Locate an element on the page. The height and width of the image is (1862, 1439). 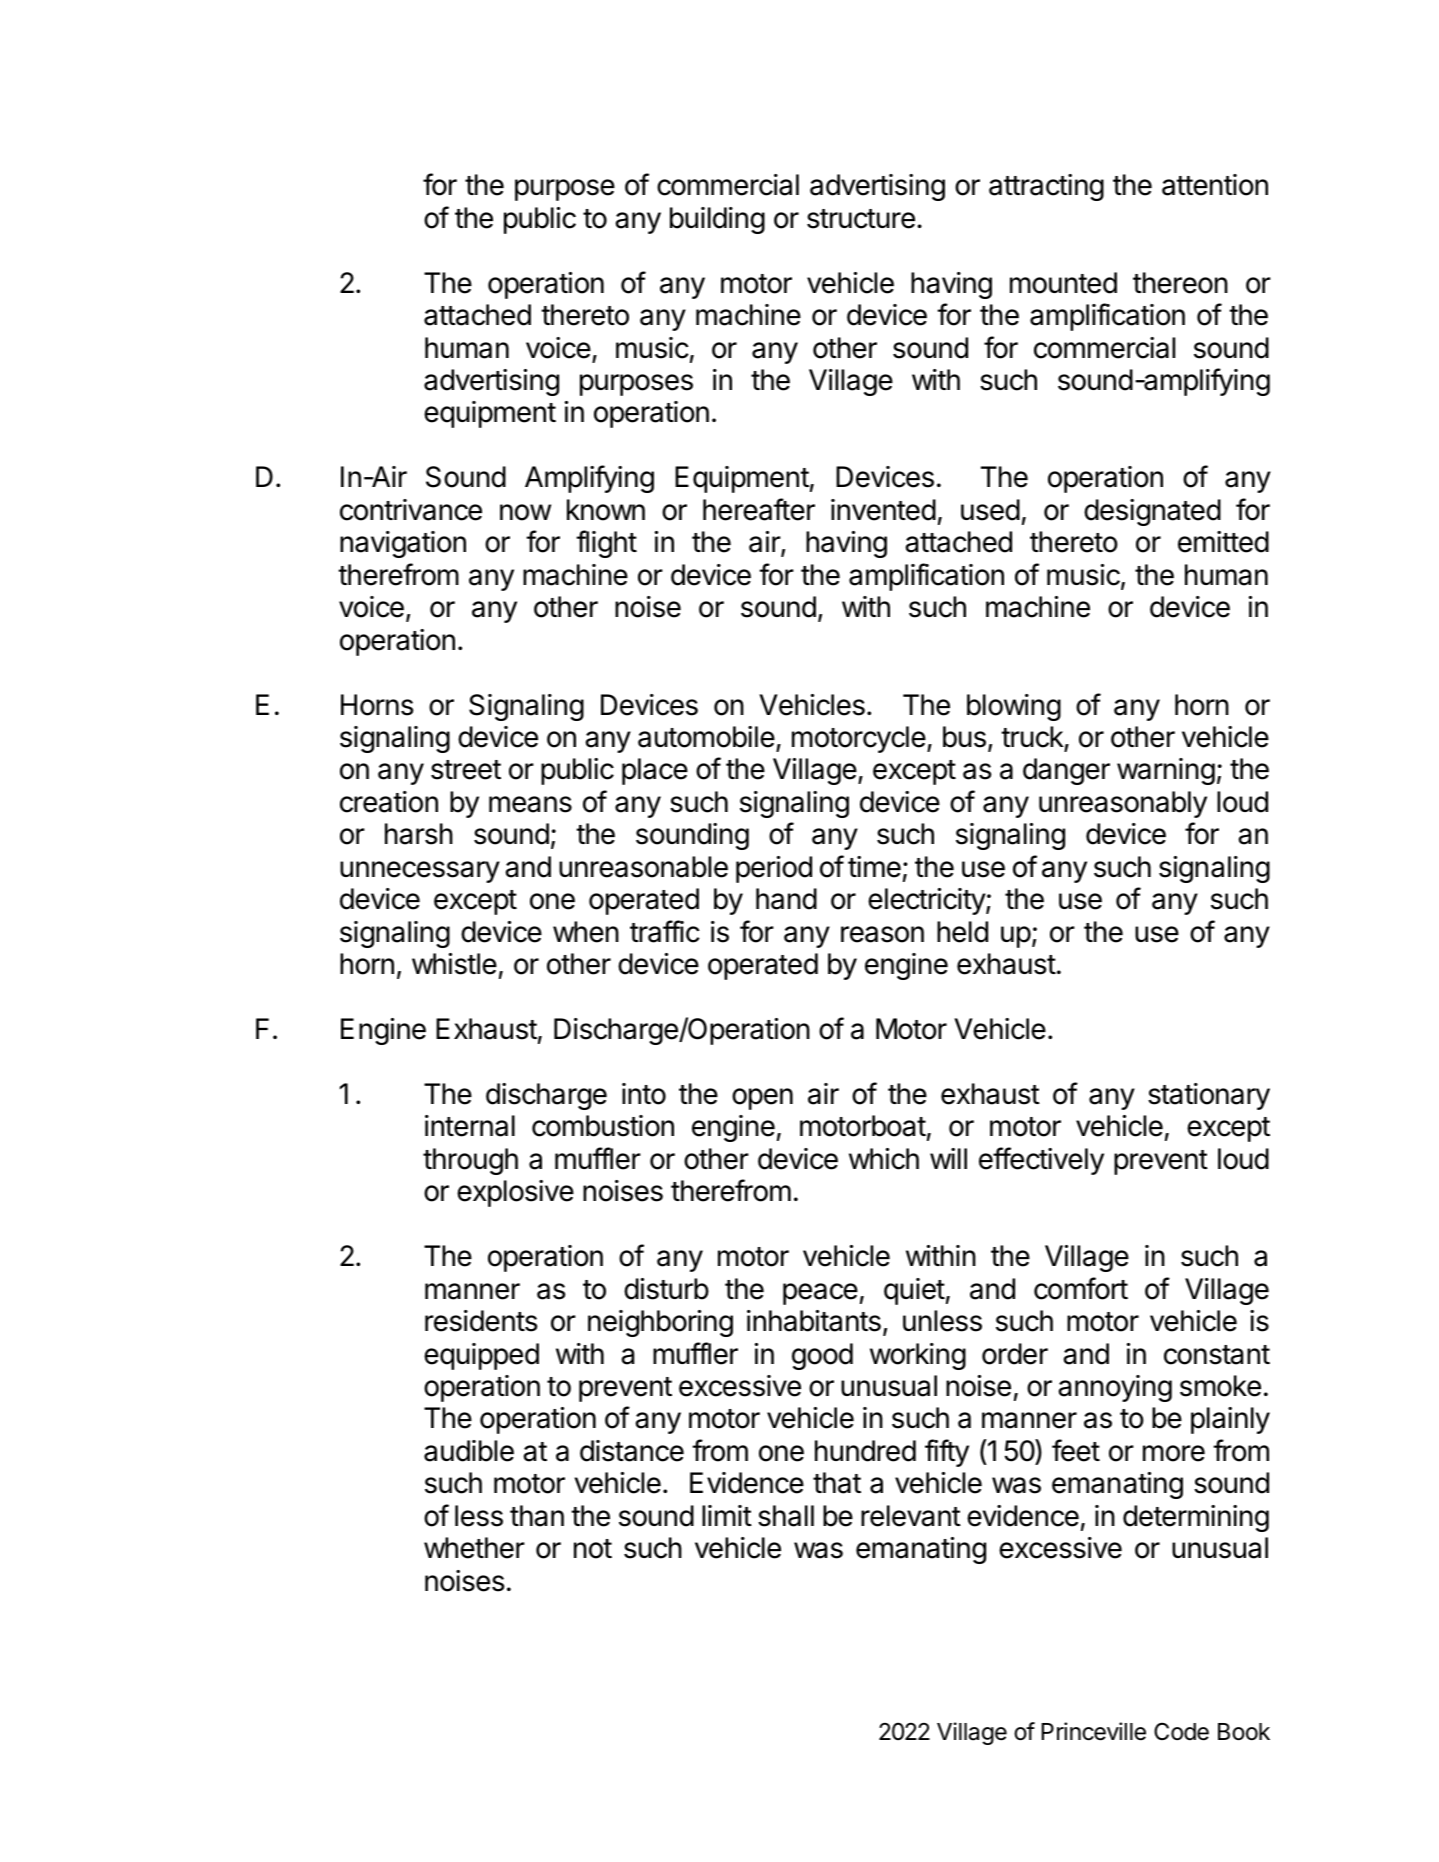
street is located at coordinates (466, 770).
